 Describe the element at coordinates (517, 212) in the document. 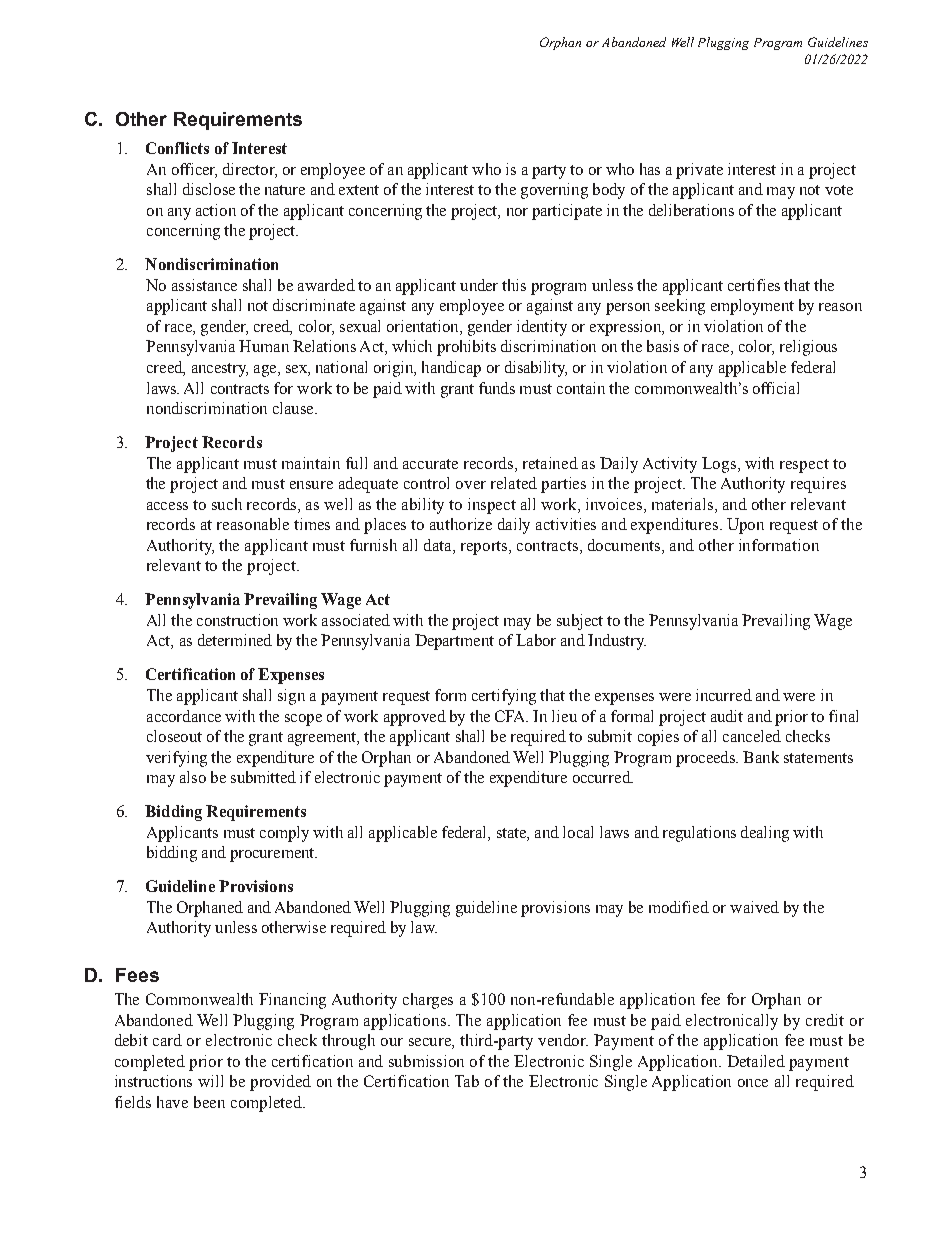

I see `nor` at that location.
